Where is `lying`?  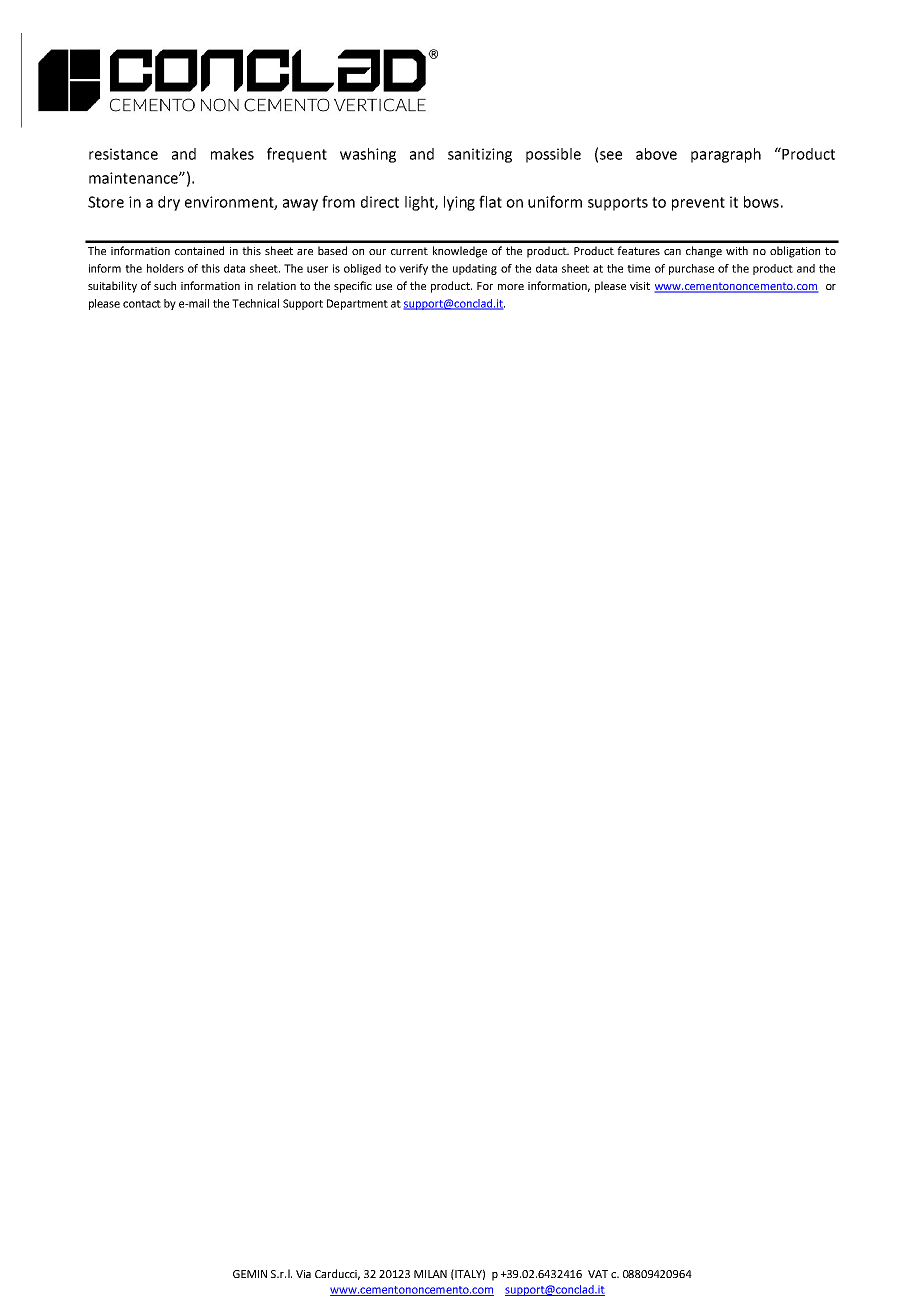
lying is located at coordinates (459, 203).
